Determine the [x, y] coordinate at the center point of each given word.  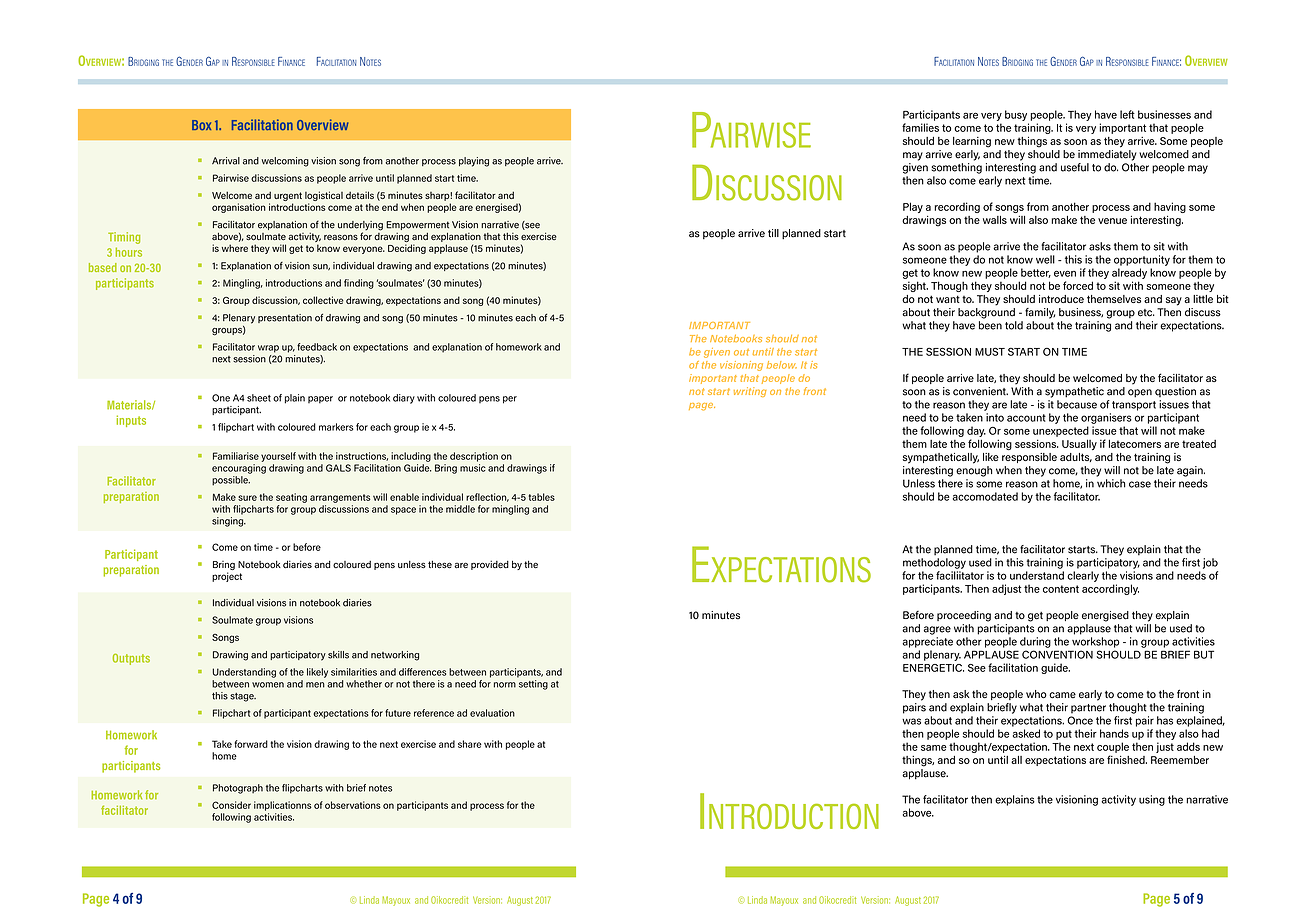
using [1152, 800]
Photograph [238, 789]
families [920, 127]
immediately [1107, 155]
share [470, 744]
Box [201, 125]
